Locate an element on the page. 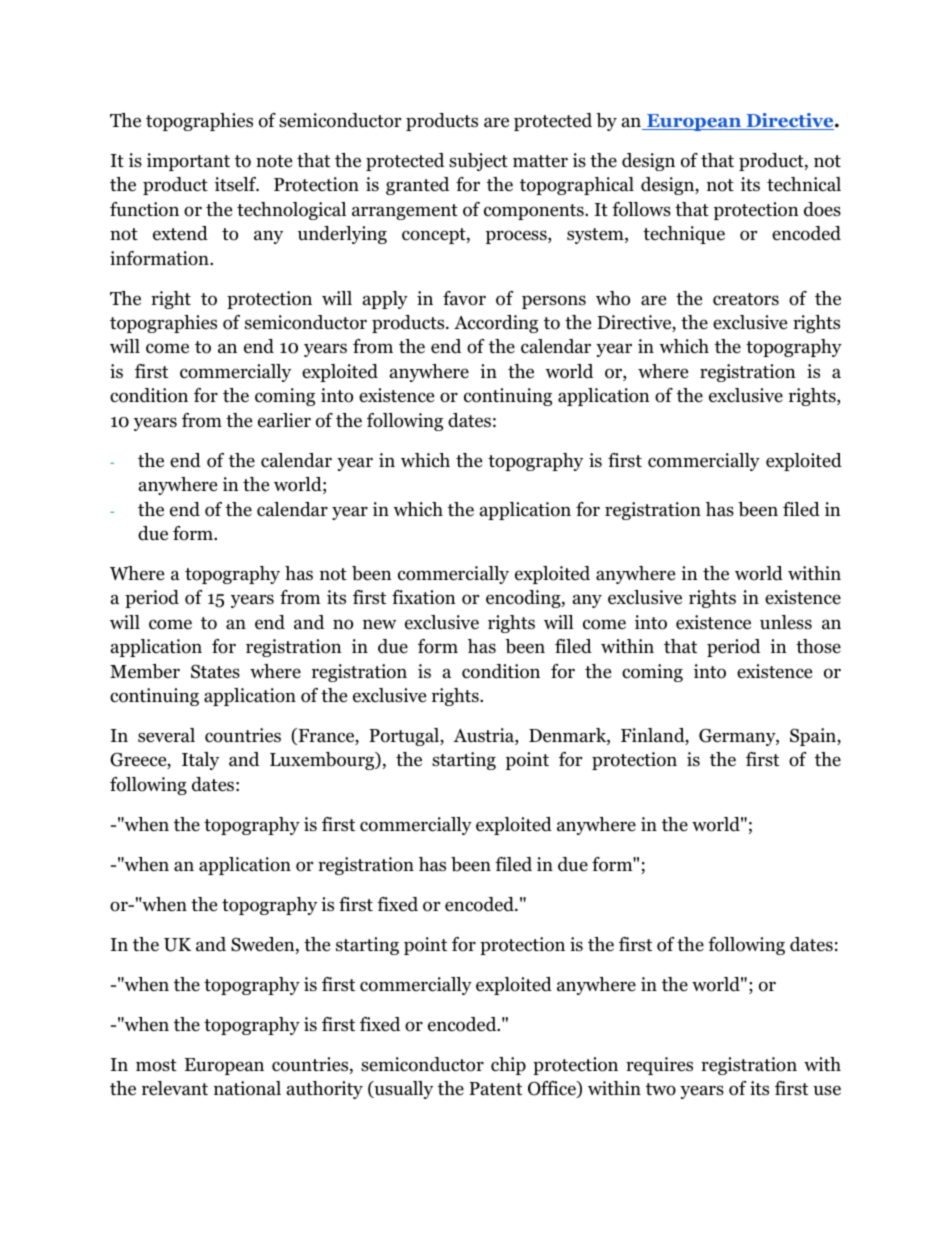 This document has height=1233, width=952. requires is located at coordinates (659, 1066).
